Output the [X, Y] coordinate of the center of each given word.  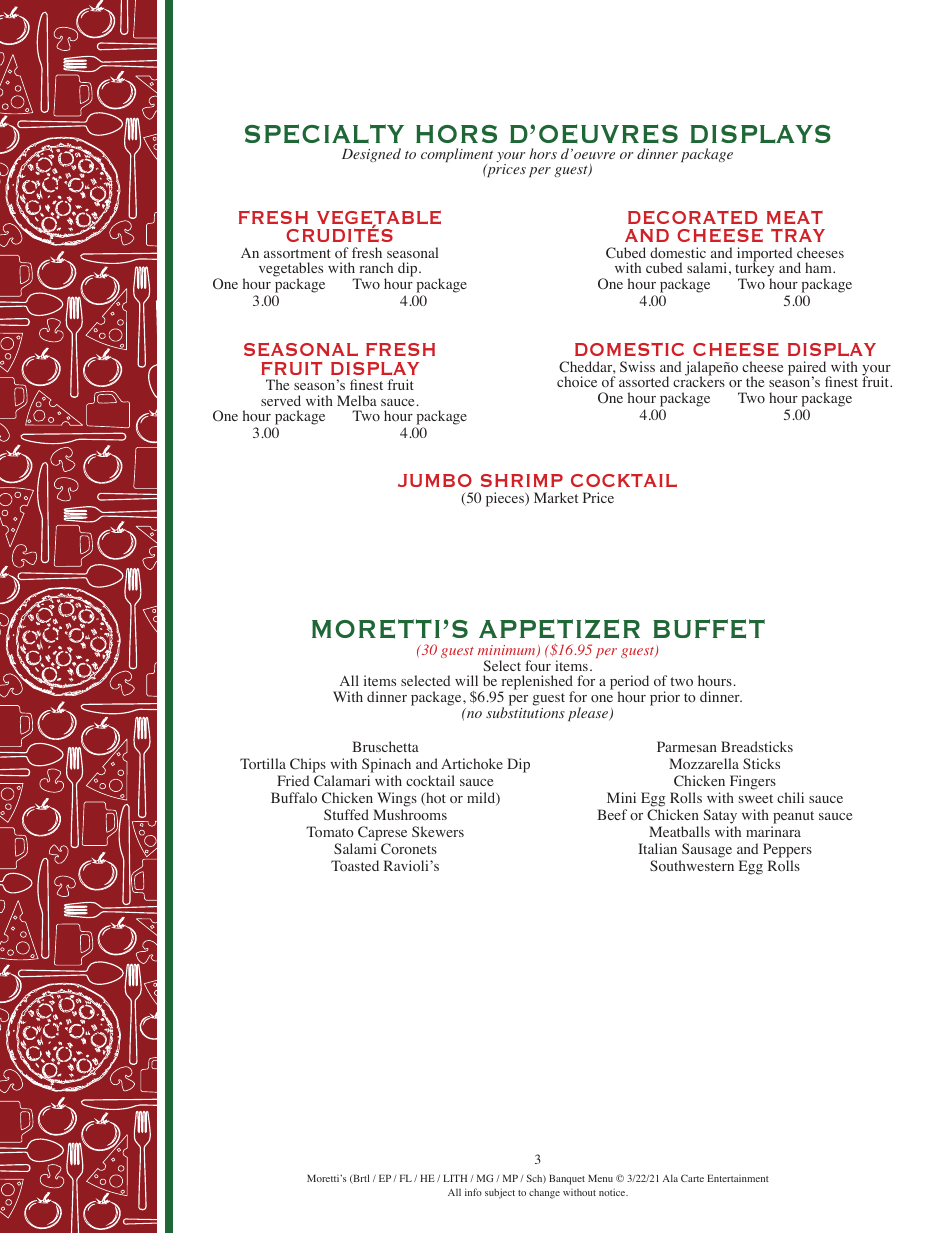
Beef [612, 814]
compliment [457, 156]
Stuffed [346, 814]
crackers [699, 380]
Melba [357, 400]
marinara [773, 831]
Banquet [567, 1179]
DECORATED [692, 217]
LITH [455, 1178]
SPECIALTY [324, 134]
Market [556, 497]
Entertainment [738, 1178]
